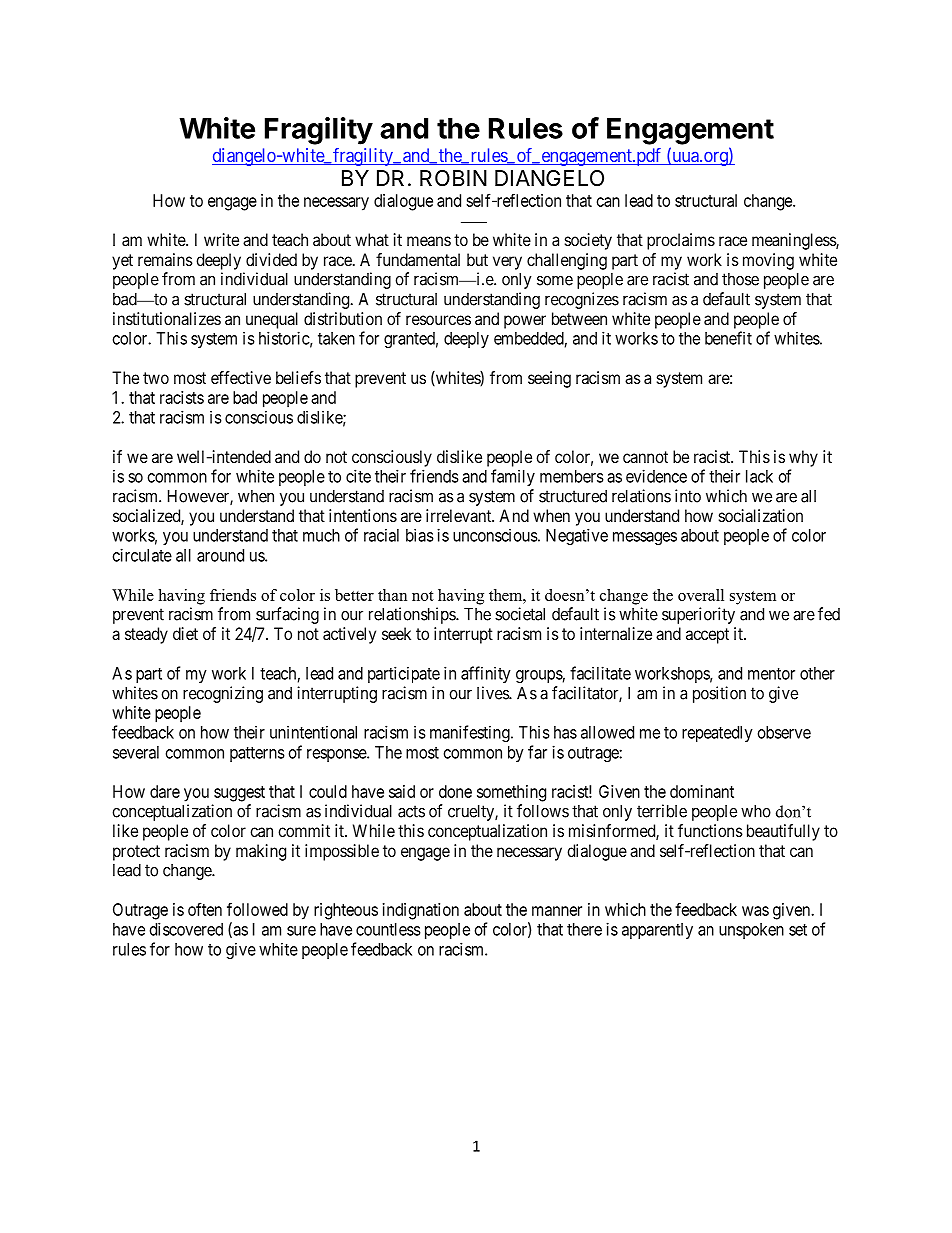 The height and width of the screenshot is (1233, 952). What do you see at coordinates (421, 911) in the screenshot?
I see `indignation` at bounding box center [421, 911].
